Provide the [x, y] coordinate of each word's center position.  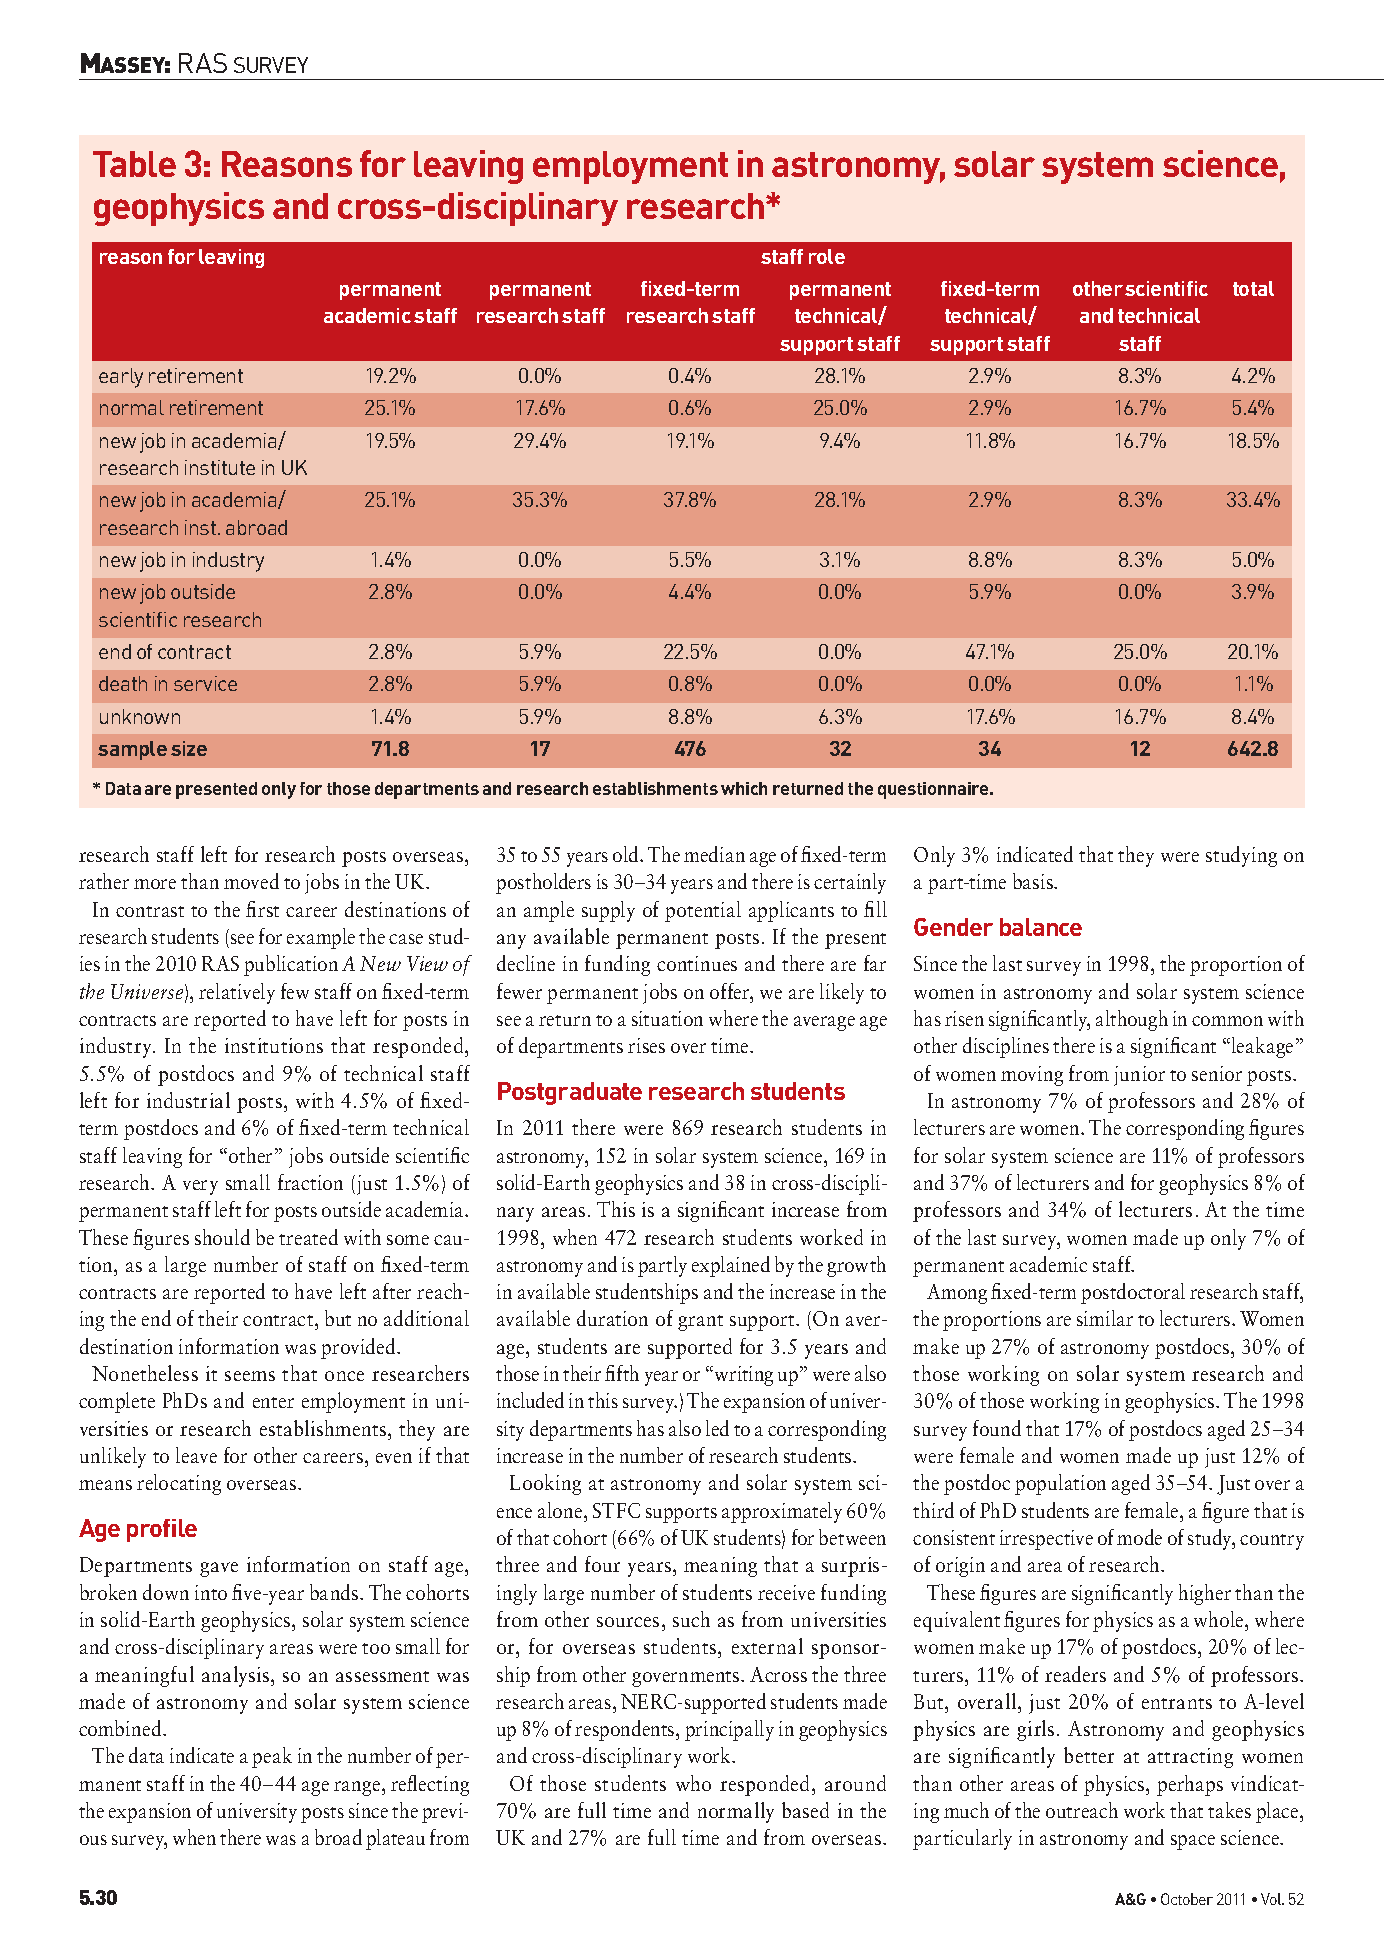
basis [1034, 881]
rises [646, 1045]
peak [272, 1757]
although [1132, 1020]
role [827, 256]
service [205, 683]
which [744, 788]
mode [1139, 1537]
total [1253, 288]
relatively [237, 993]
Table [134, 164]
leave [196, 1455]
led [717, 1428]
